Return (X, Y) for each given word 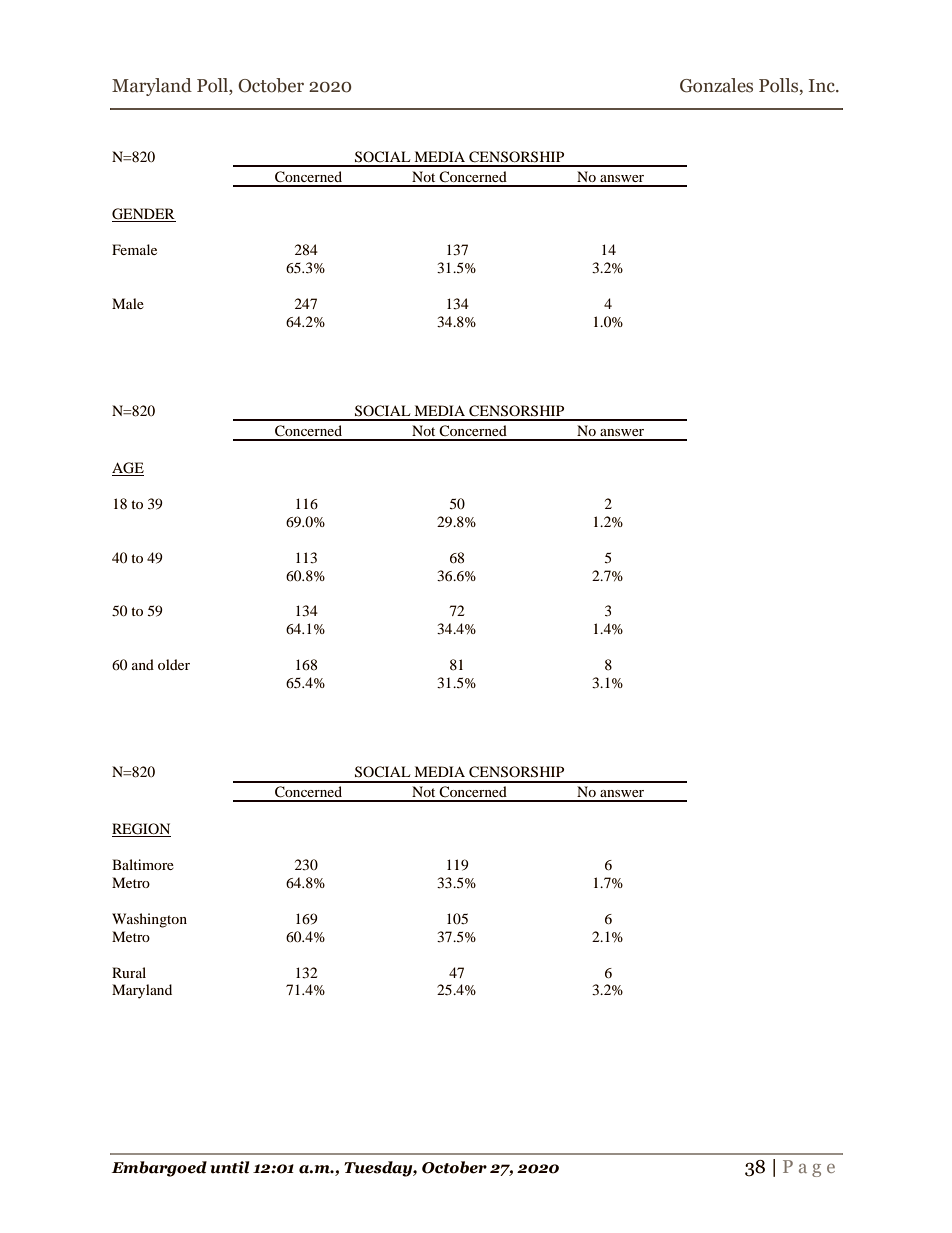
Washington (149, 920)
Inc (823, 86)
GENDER (144, 215)
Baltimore (143, 864)
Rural (129, 972)
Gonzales (716, 85)
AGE (128, 469)
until (230, 1167)
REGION (141, 830)
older (174, 664)
